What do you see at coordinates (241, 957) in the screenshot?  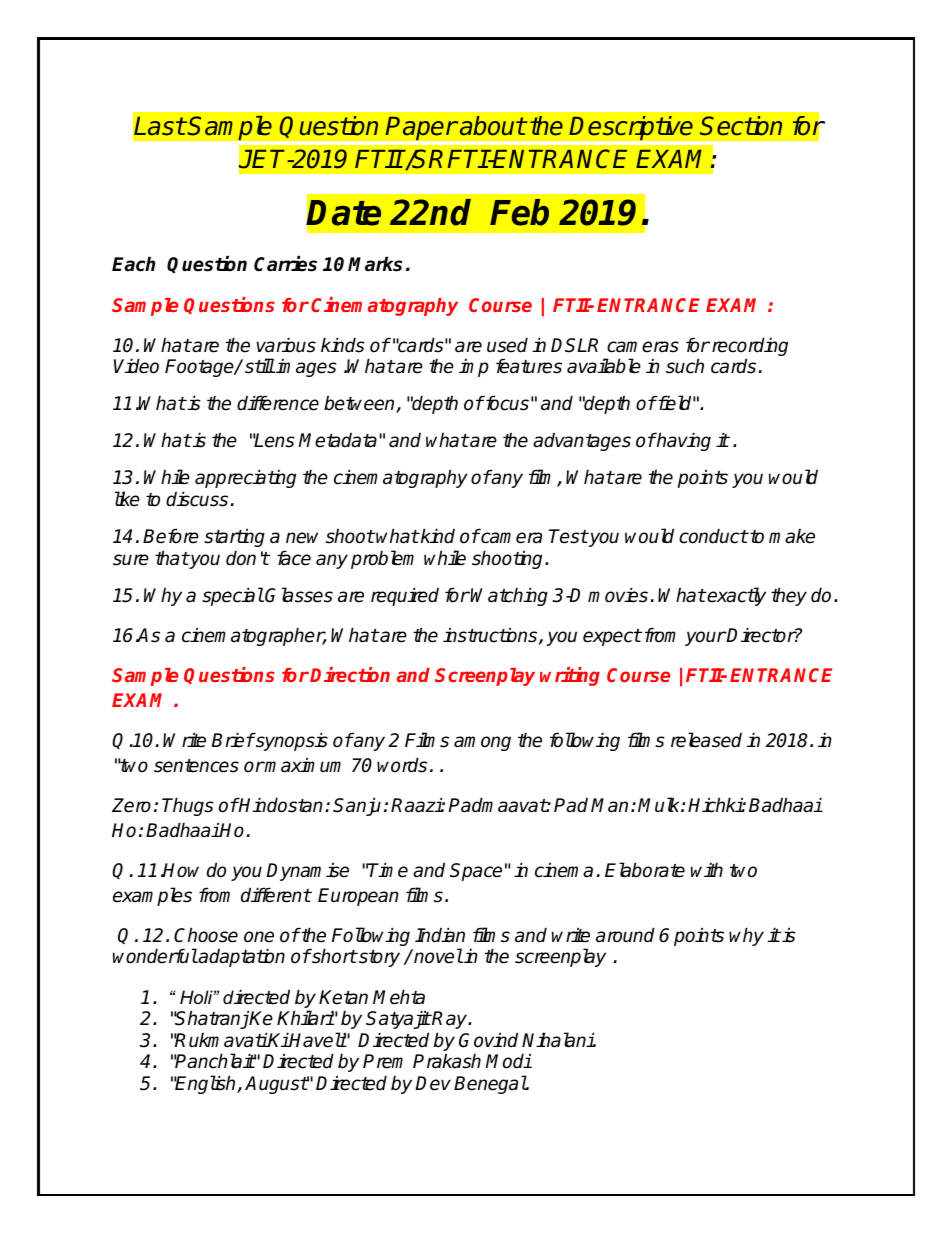 I see `adaptation` at bounding box center [241, 957].
